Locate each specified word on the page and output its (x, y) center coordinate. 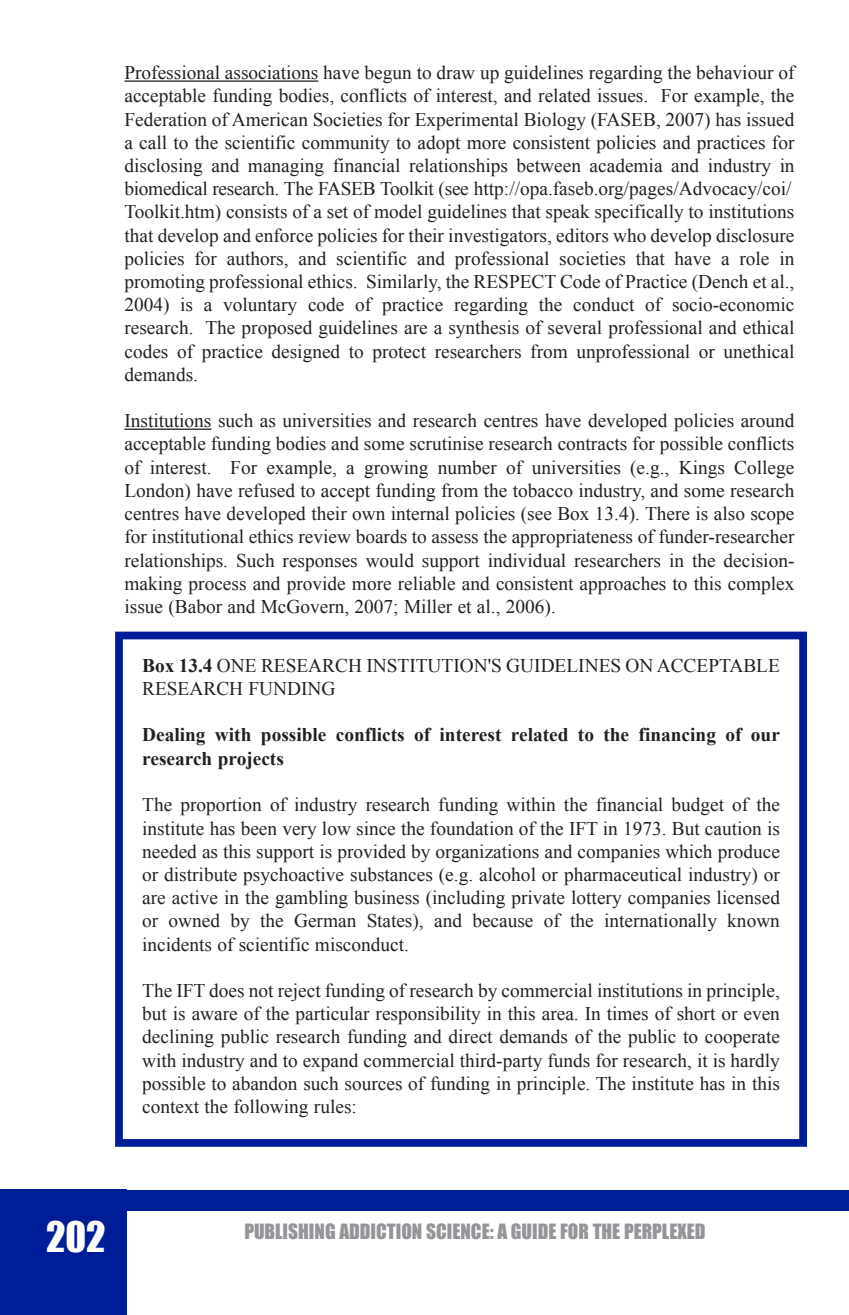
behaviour (735, 72)
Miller (428, 606)
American (270, 119)
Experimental (466, 121)
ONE (236, 665)
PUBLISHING (290, 1231)
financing (677, 736)
